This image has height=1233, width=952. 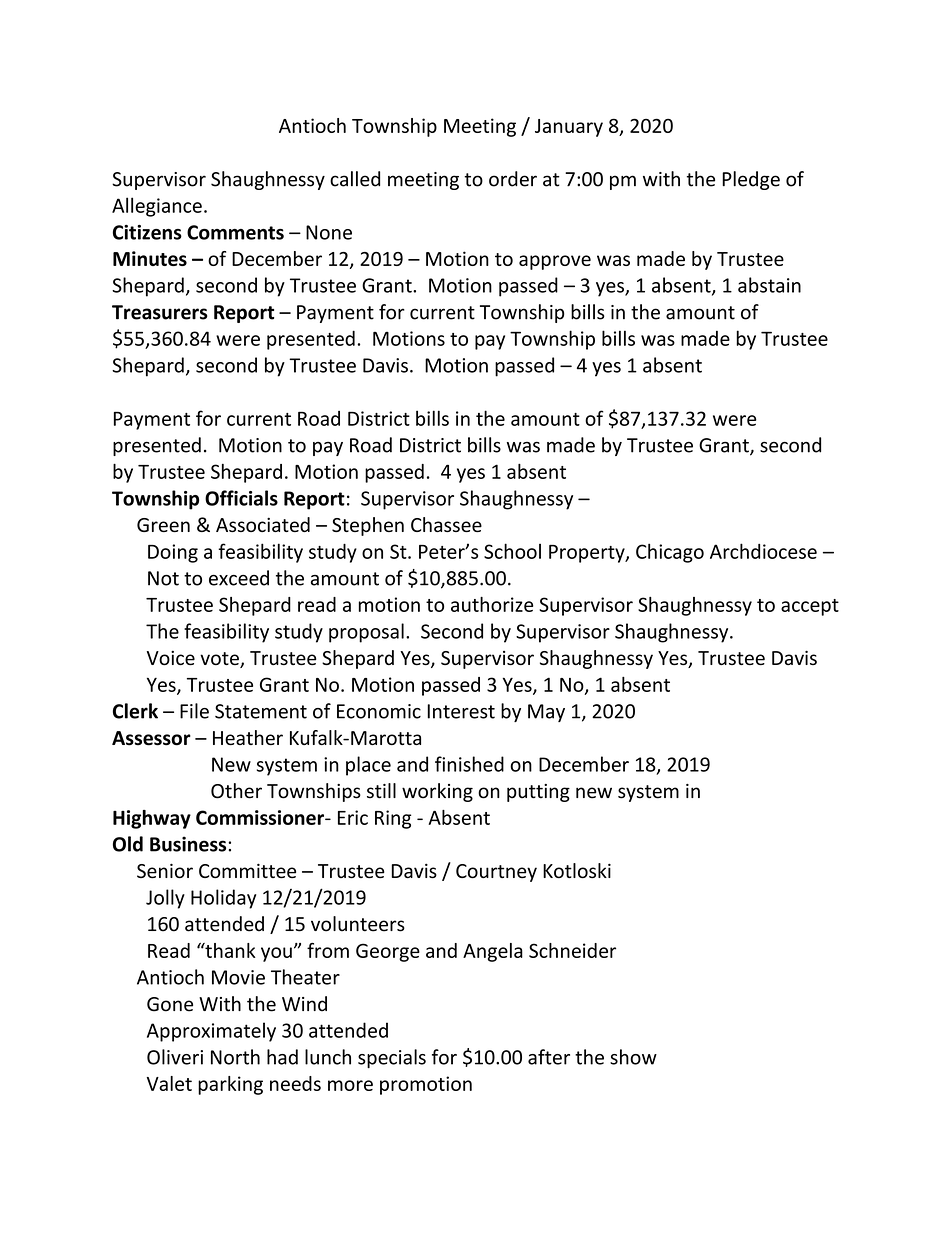 What do you see at coordinates (513, 179) in the image?
I see `order` at bounding box center [513, 179].
